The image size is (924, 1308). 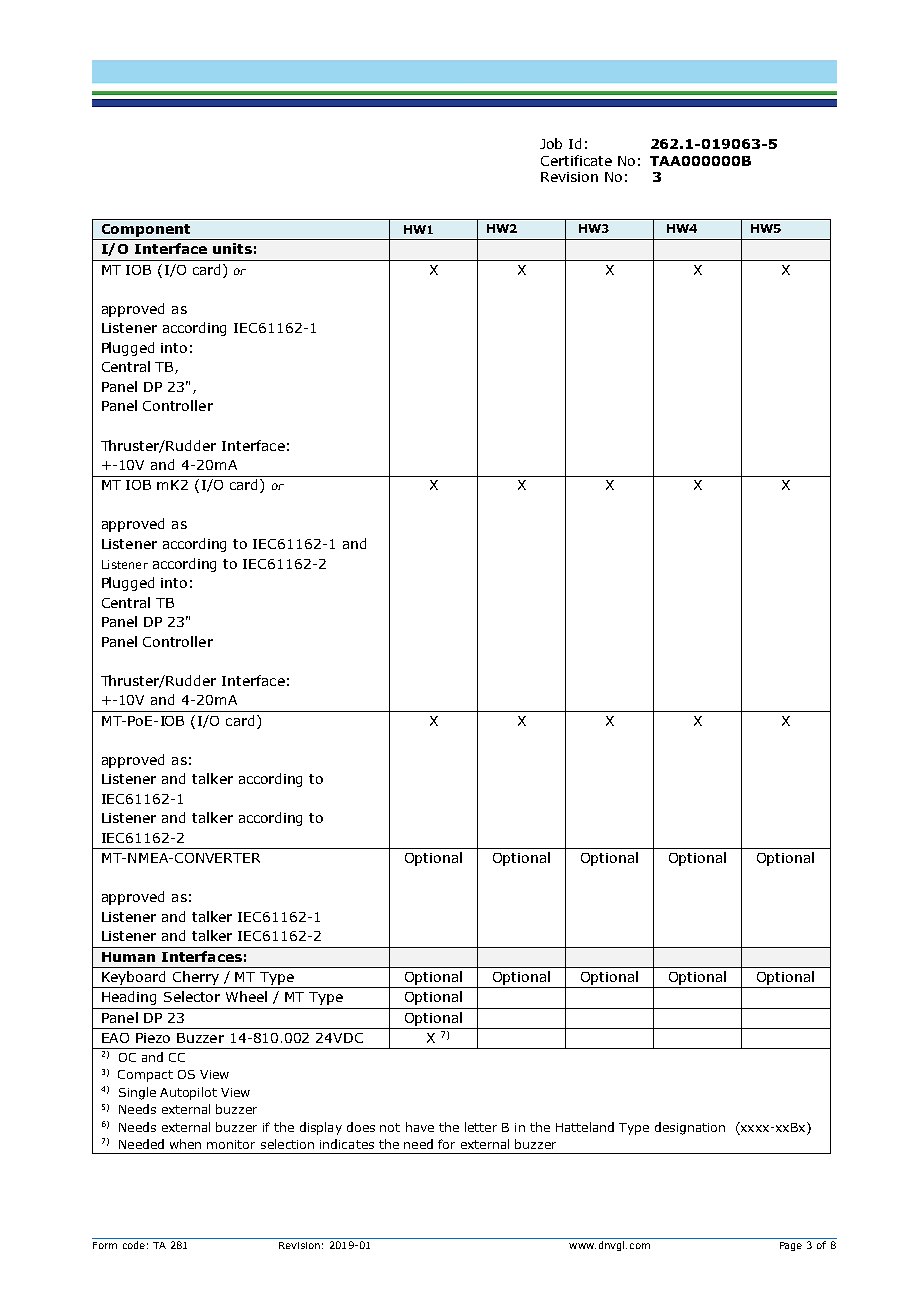 I want to click on when, so click(x=185, y=1144).
